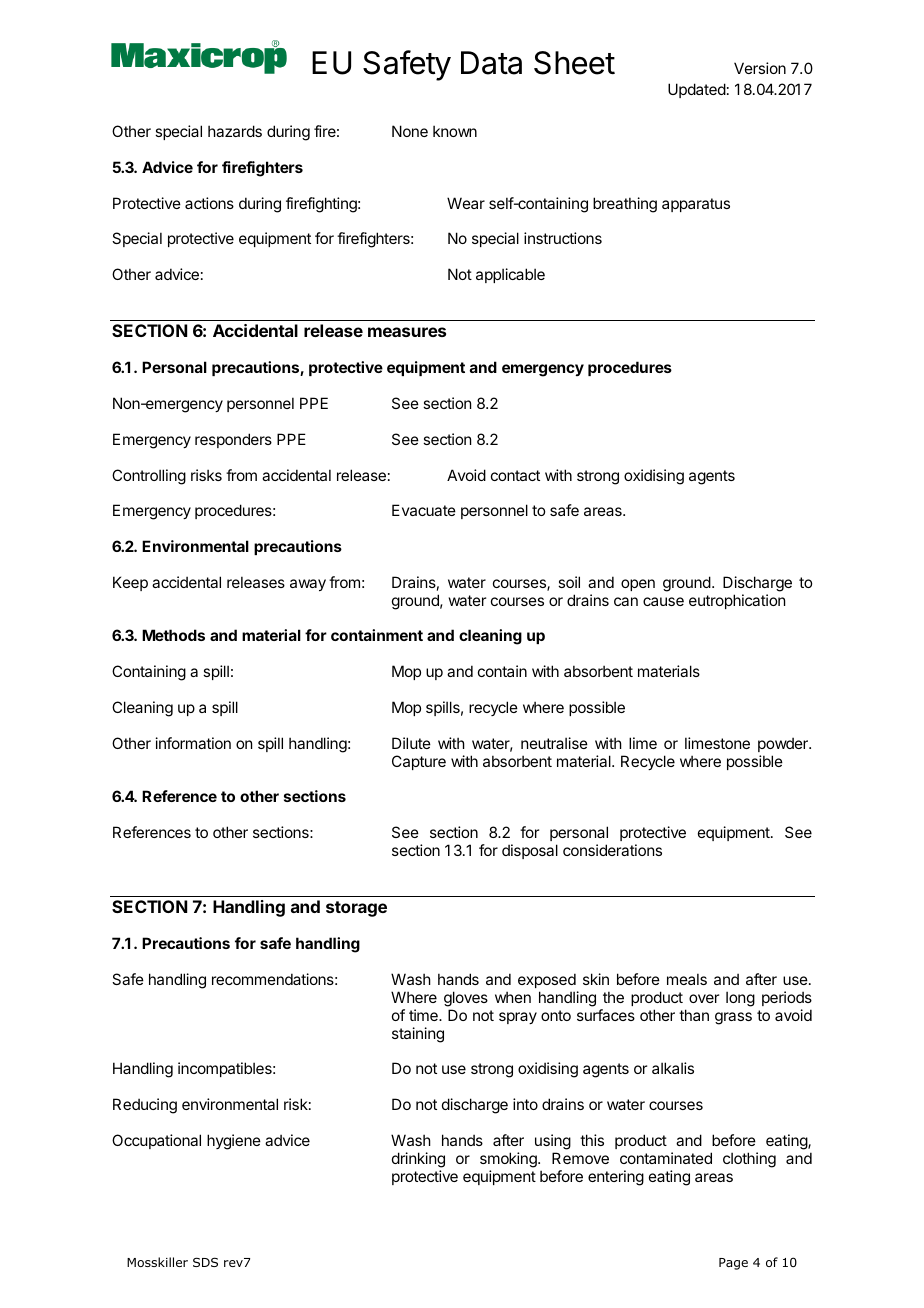 The image size is (924, 1308). I want to click on hazards, so click(235, 131).
